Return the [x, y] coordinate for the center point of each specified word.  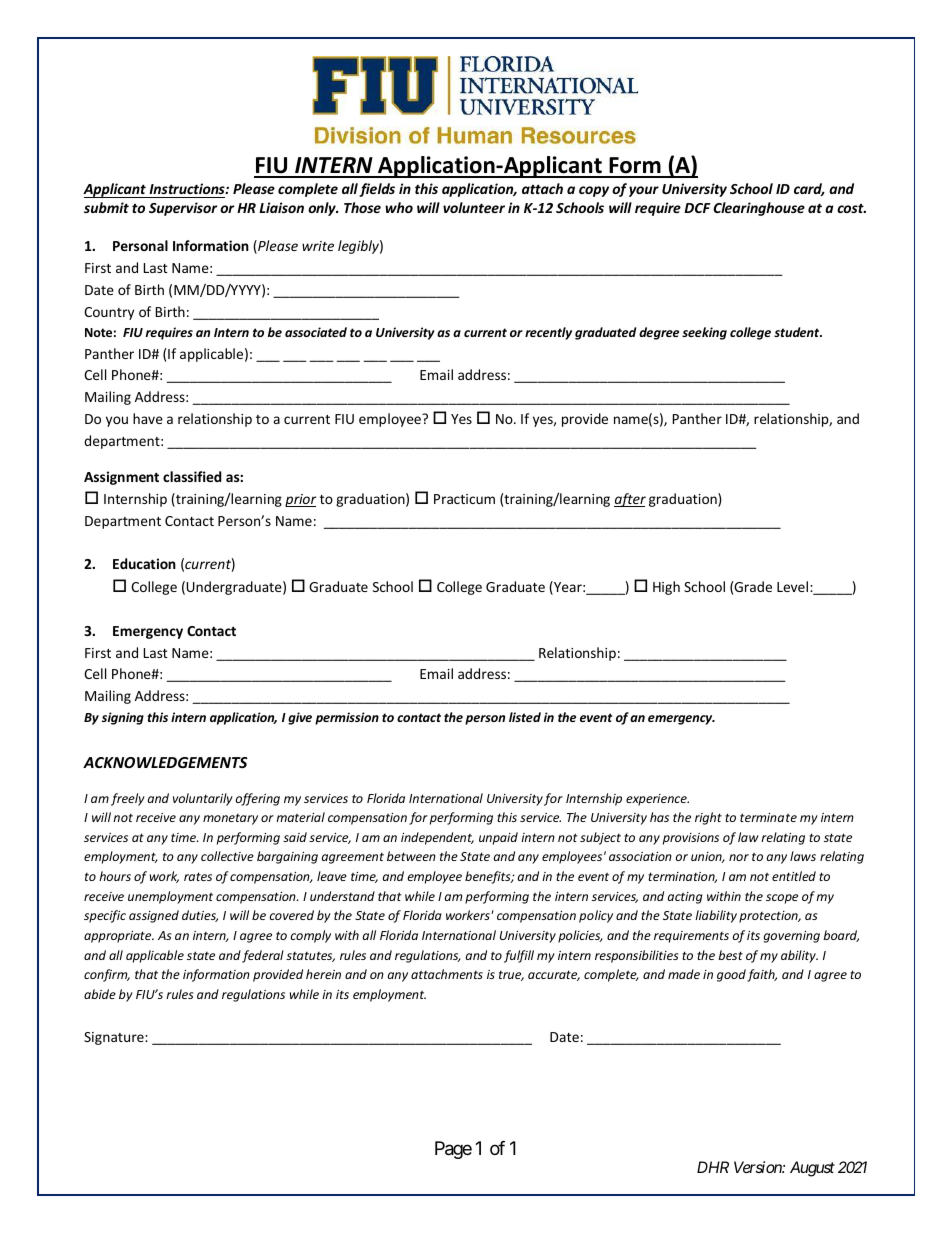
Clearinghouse [759, 209]
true [511, 976]
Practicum [464, 499]
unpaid [498, 838]
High [666, 588]
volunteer [474, 207]
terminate [768, 817]
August [812, 1169]
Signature [115, 1038]
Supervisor [183, 209]
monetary [230, 819]
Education [144, 563]
